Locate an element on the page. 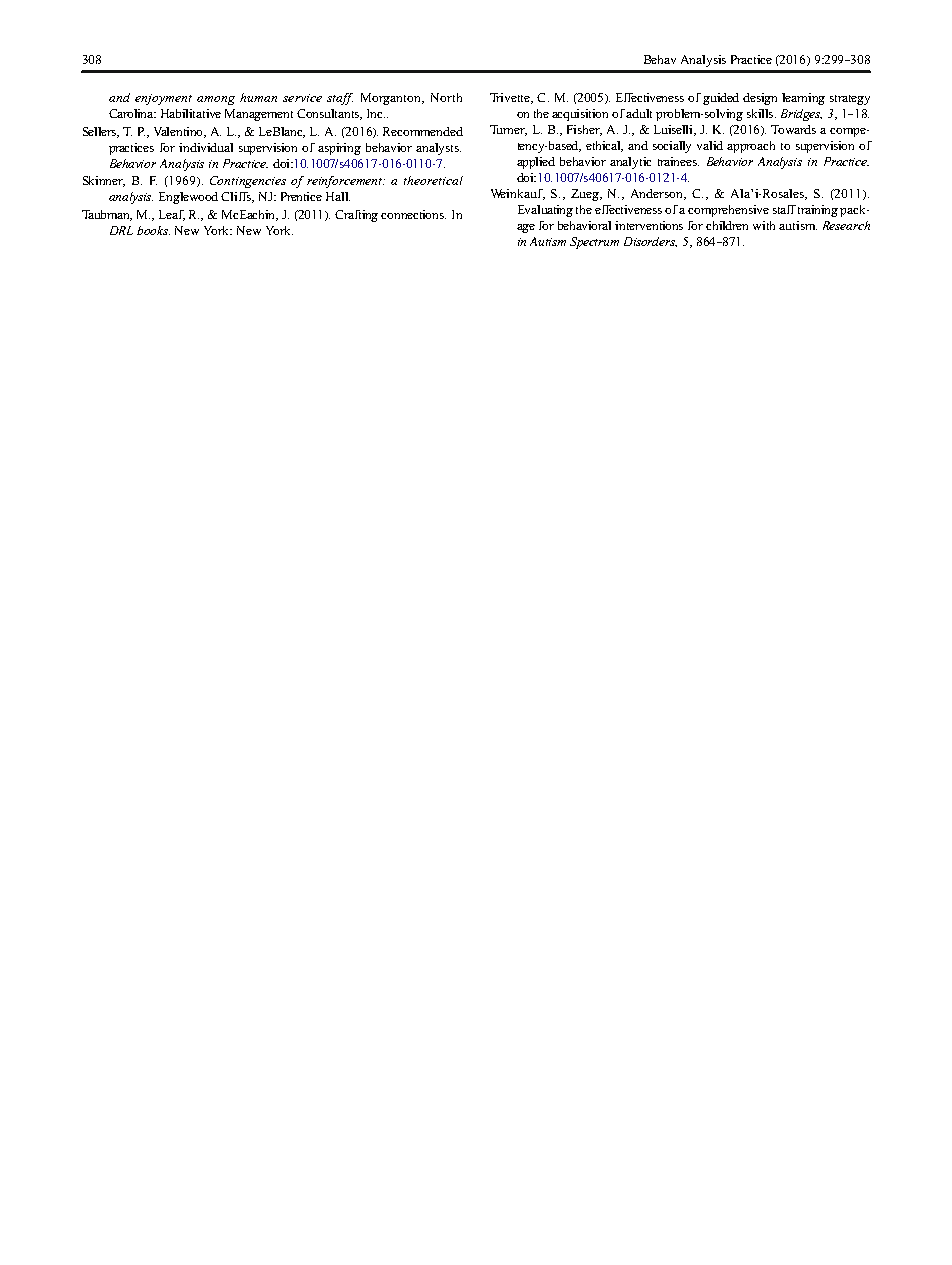 The image size is (952, 1265). comprehensive is located at coordinates (728, 211).
